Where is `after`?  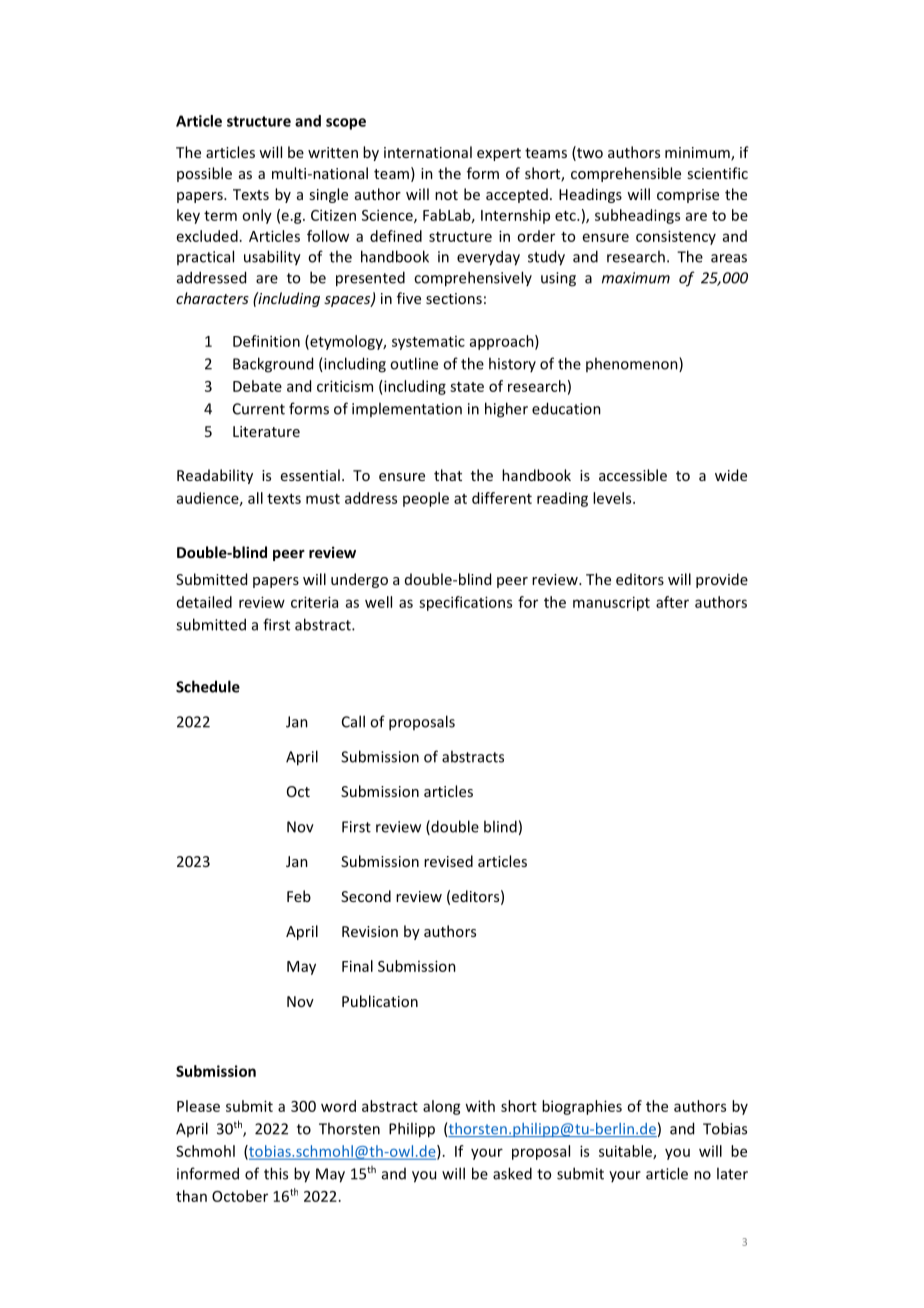
after is located at coordinates (672, 602).
